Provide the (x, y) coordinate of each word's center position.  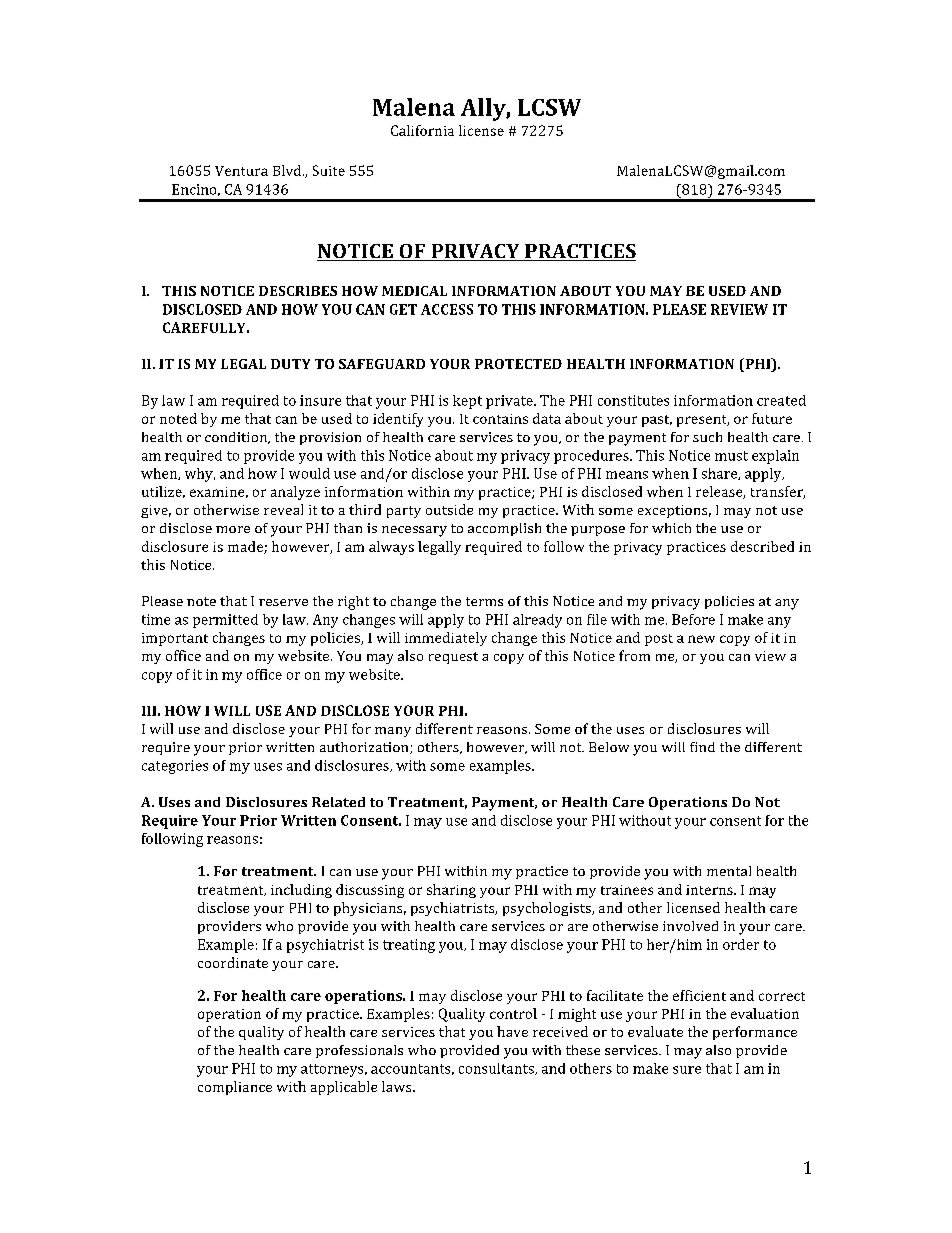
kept (467, 402)
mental (729, 871)
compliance (235, 1088)
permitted (225, 621)
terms (484, 601)
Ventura (241, 171)
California (422, 130)
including (301, 891)
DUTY (290, 364)
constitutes (633, 400)
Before (693, 619)
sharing (451, 891)
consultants (497, 1069)
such (707, 437)
